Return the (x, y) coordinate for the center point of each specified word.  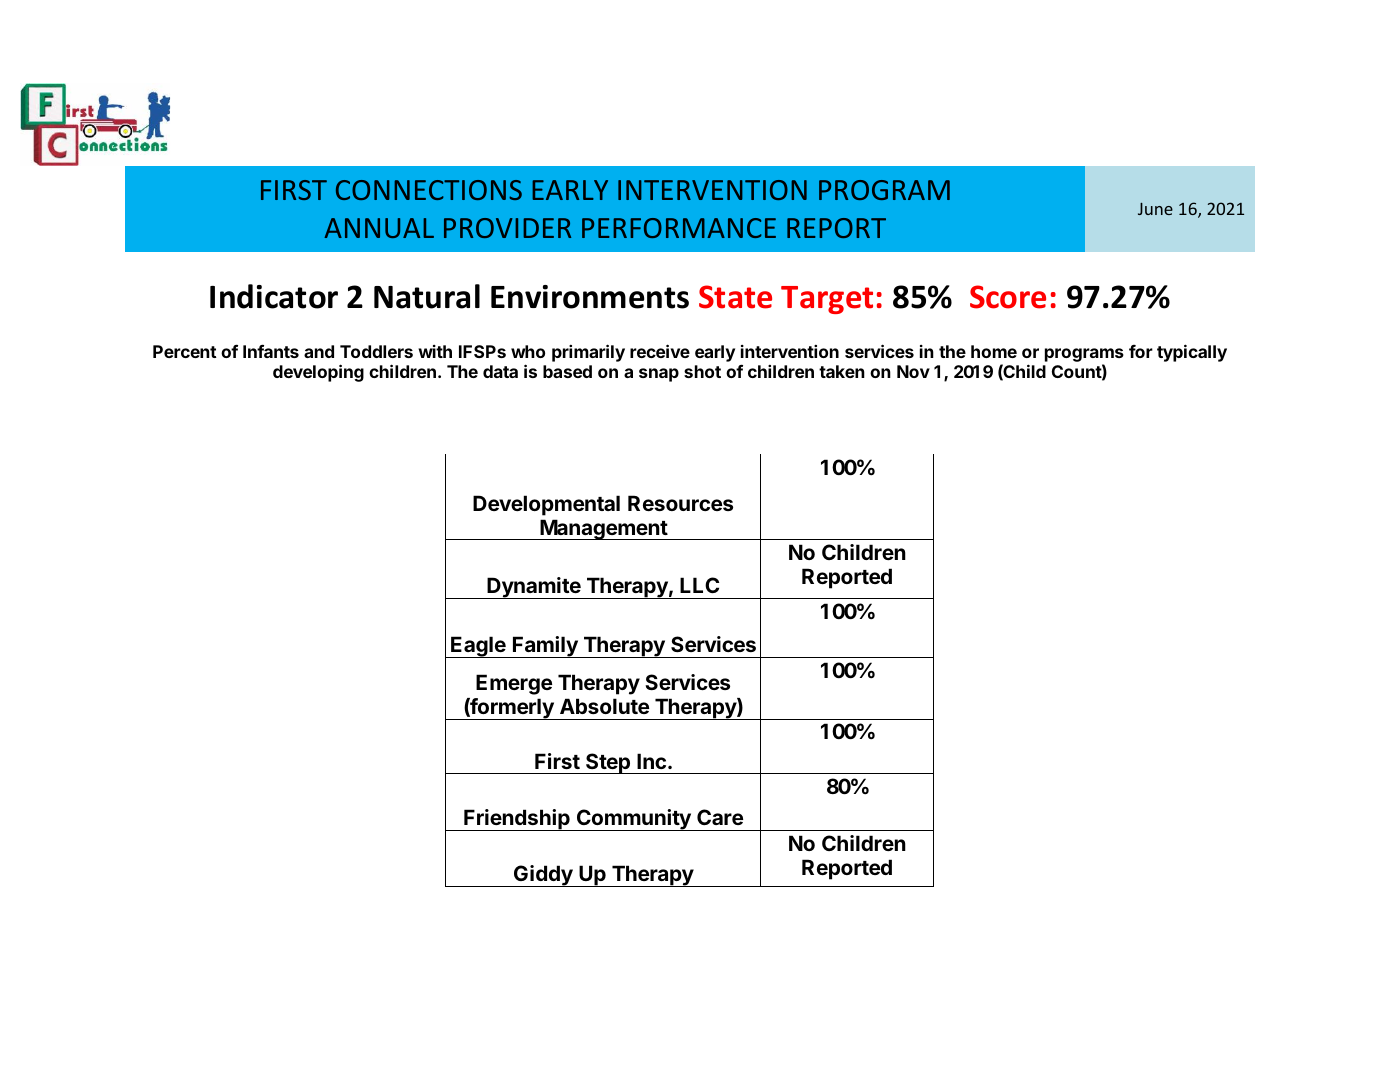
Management (603, 529)
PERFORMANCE (679, 228)
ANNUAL (379, 228)
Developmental (546, 505)
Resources (680, 503)
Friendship (517, 820)
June (1155, 209)
